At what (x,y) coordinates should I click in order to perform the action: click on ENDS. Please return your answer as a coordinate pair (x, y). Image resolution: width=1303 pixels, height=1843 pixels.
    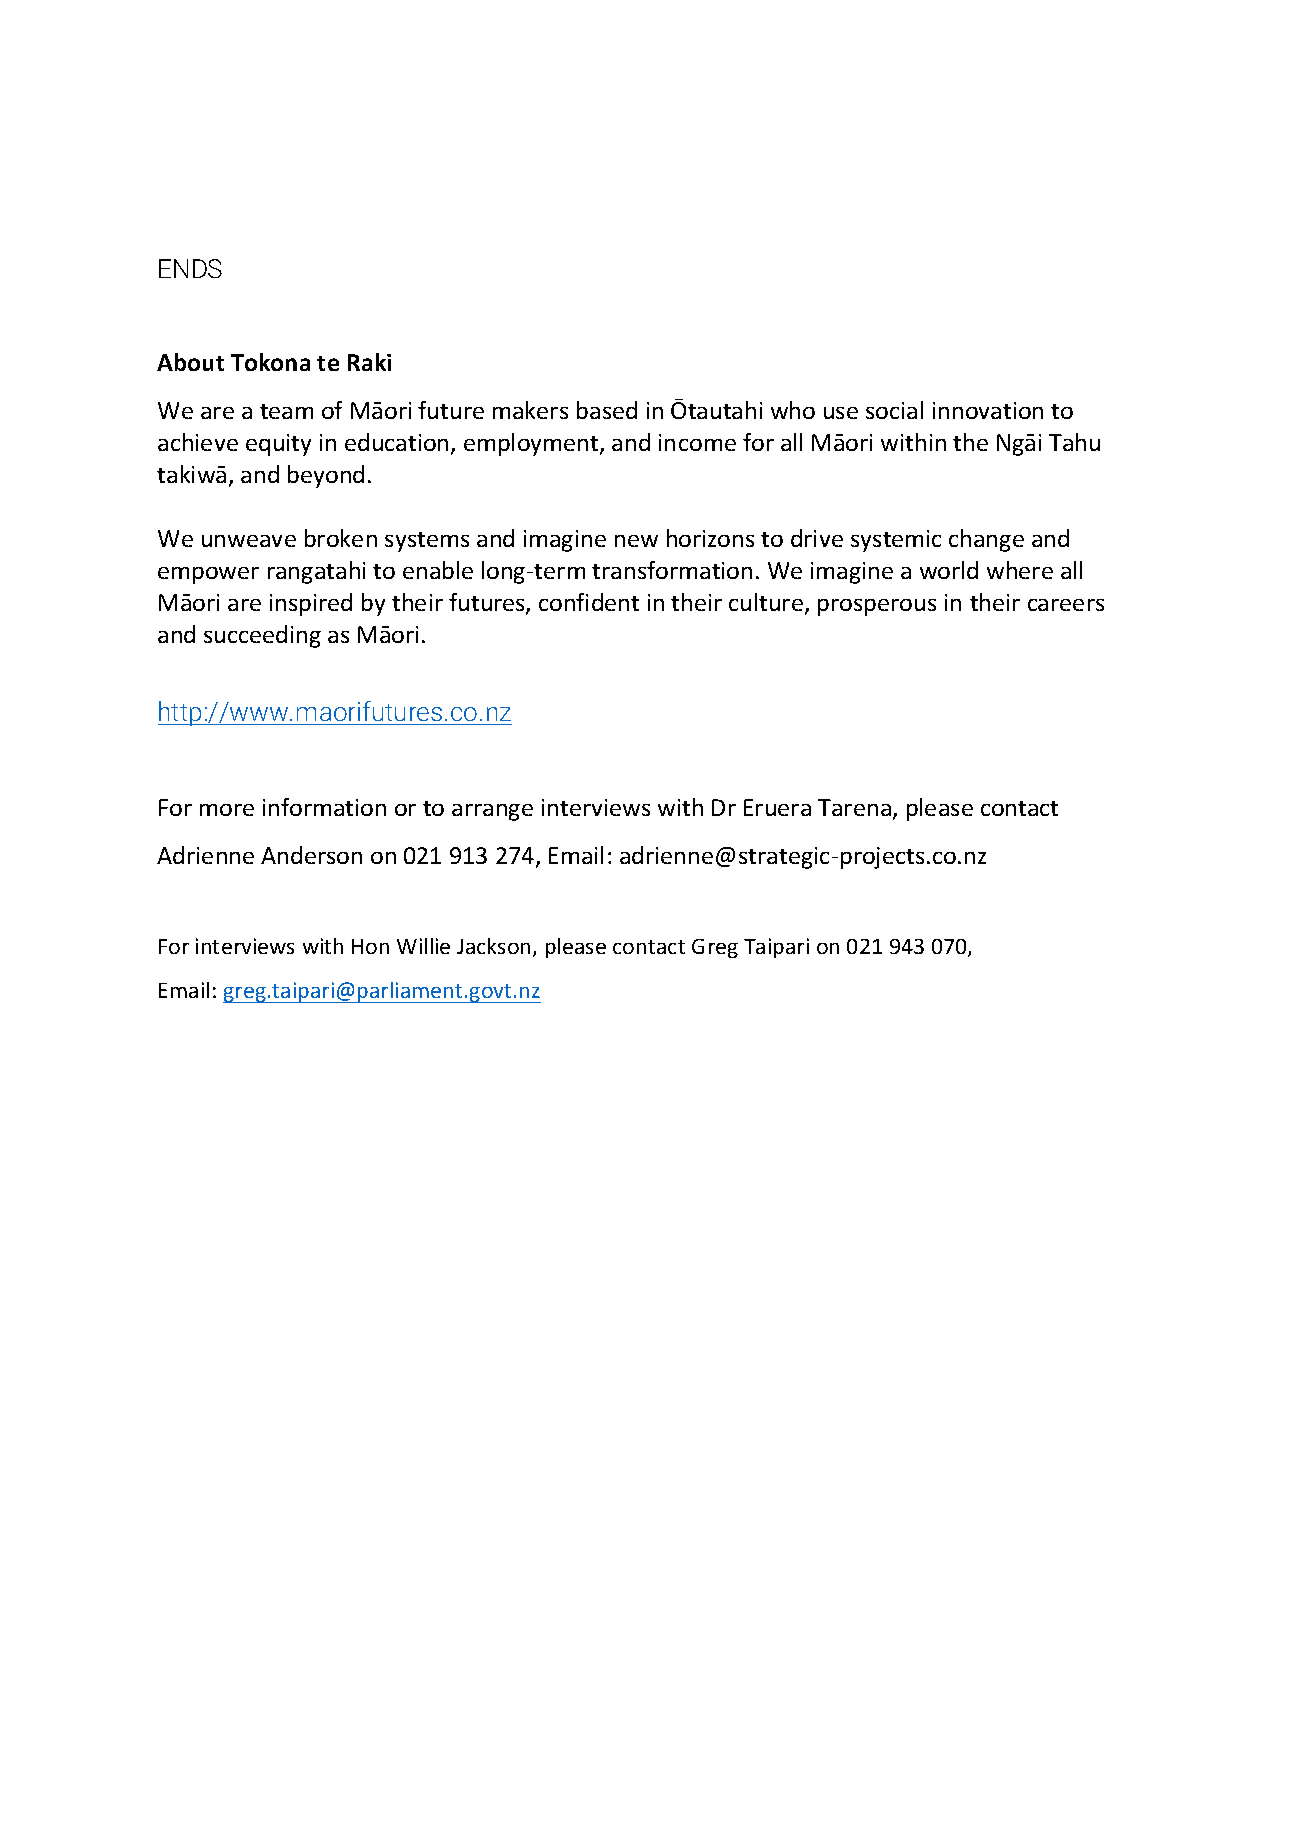
    Looking at the image, I should click on (190, 268).
